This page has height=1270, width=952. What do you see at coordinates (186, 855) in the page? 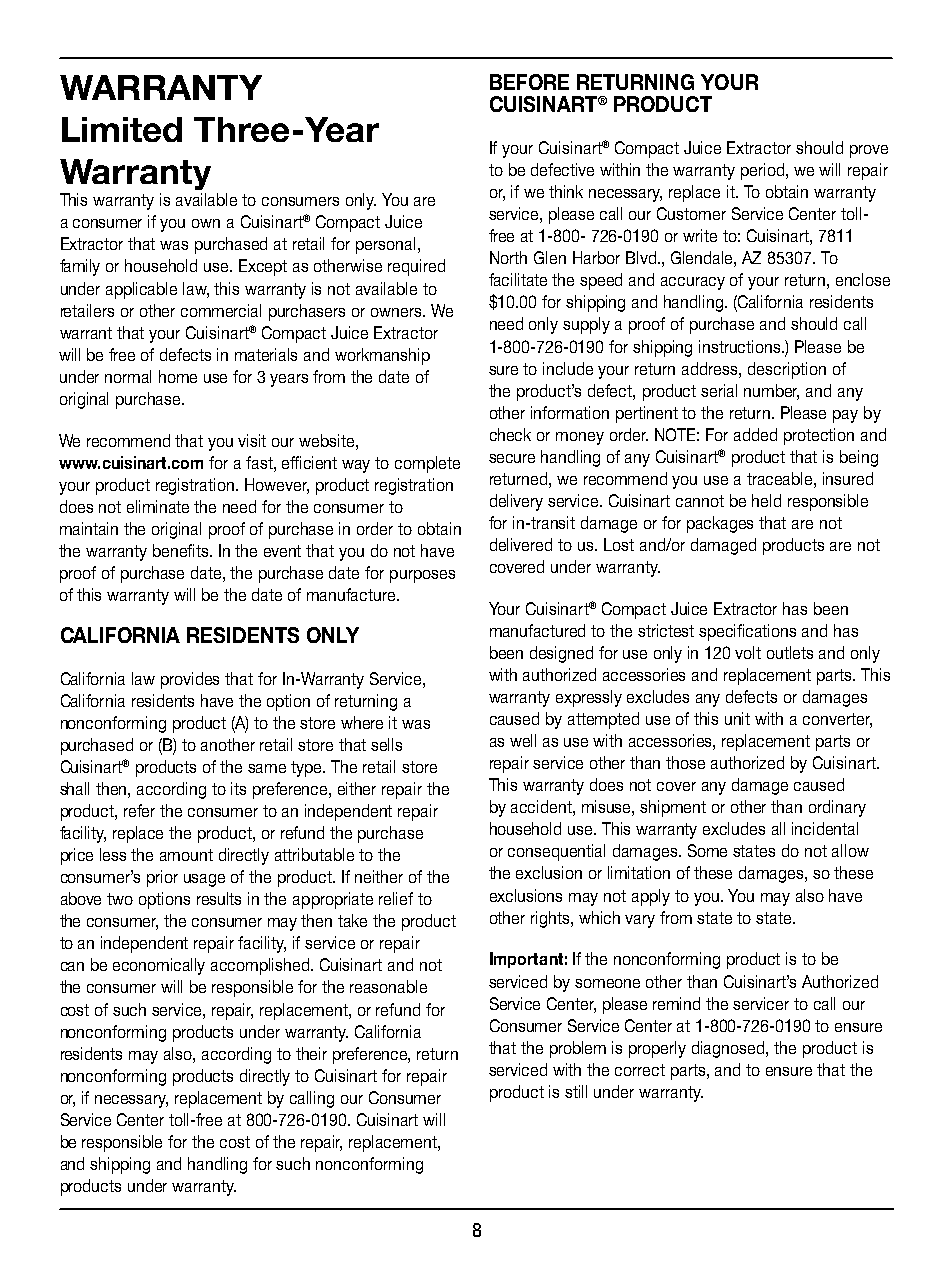
I see `amount` at bounding box center [186, 855].
